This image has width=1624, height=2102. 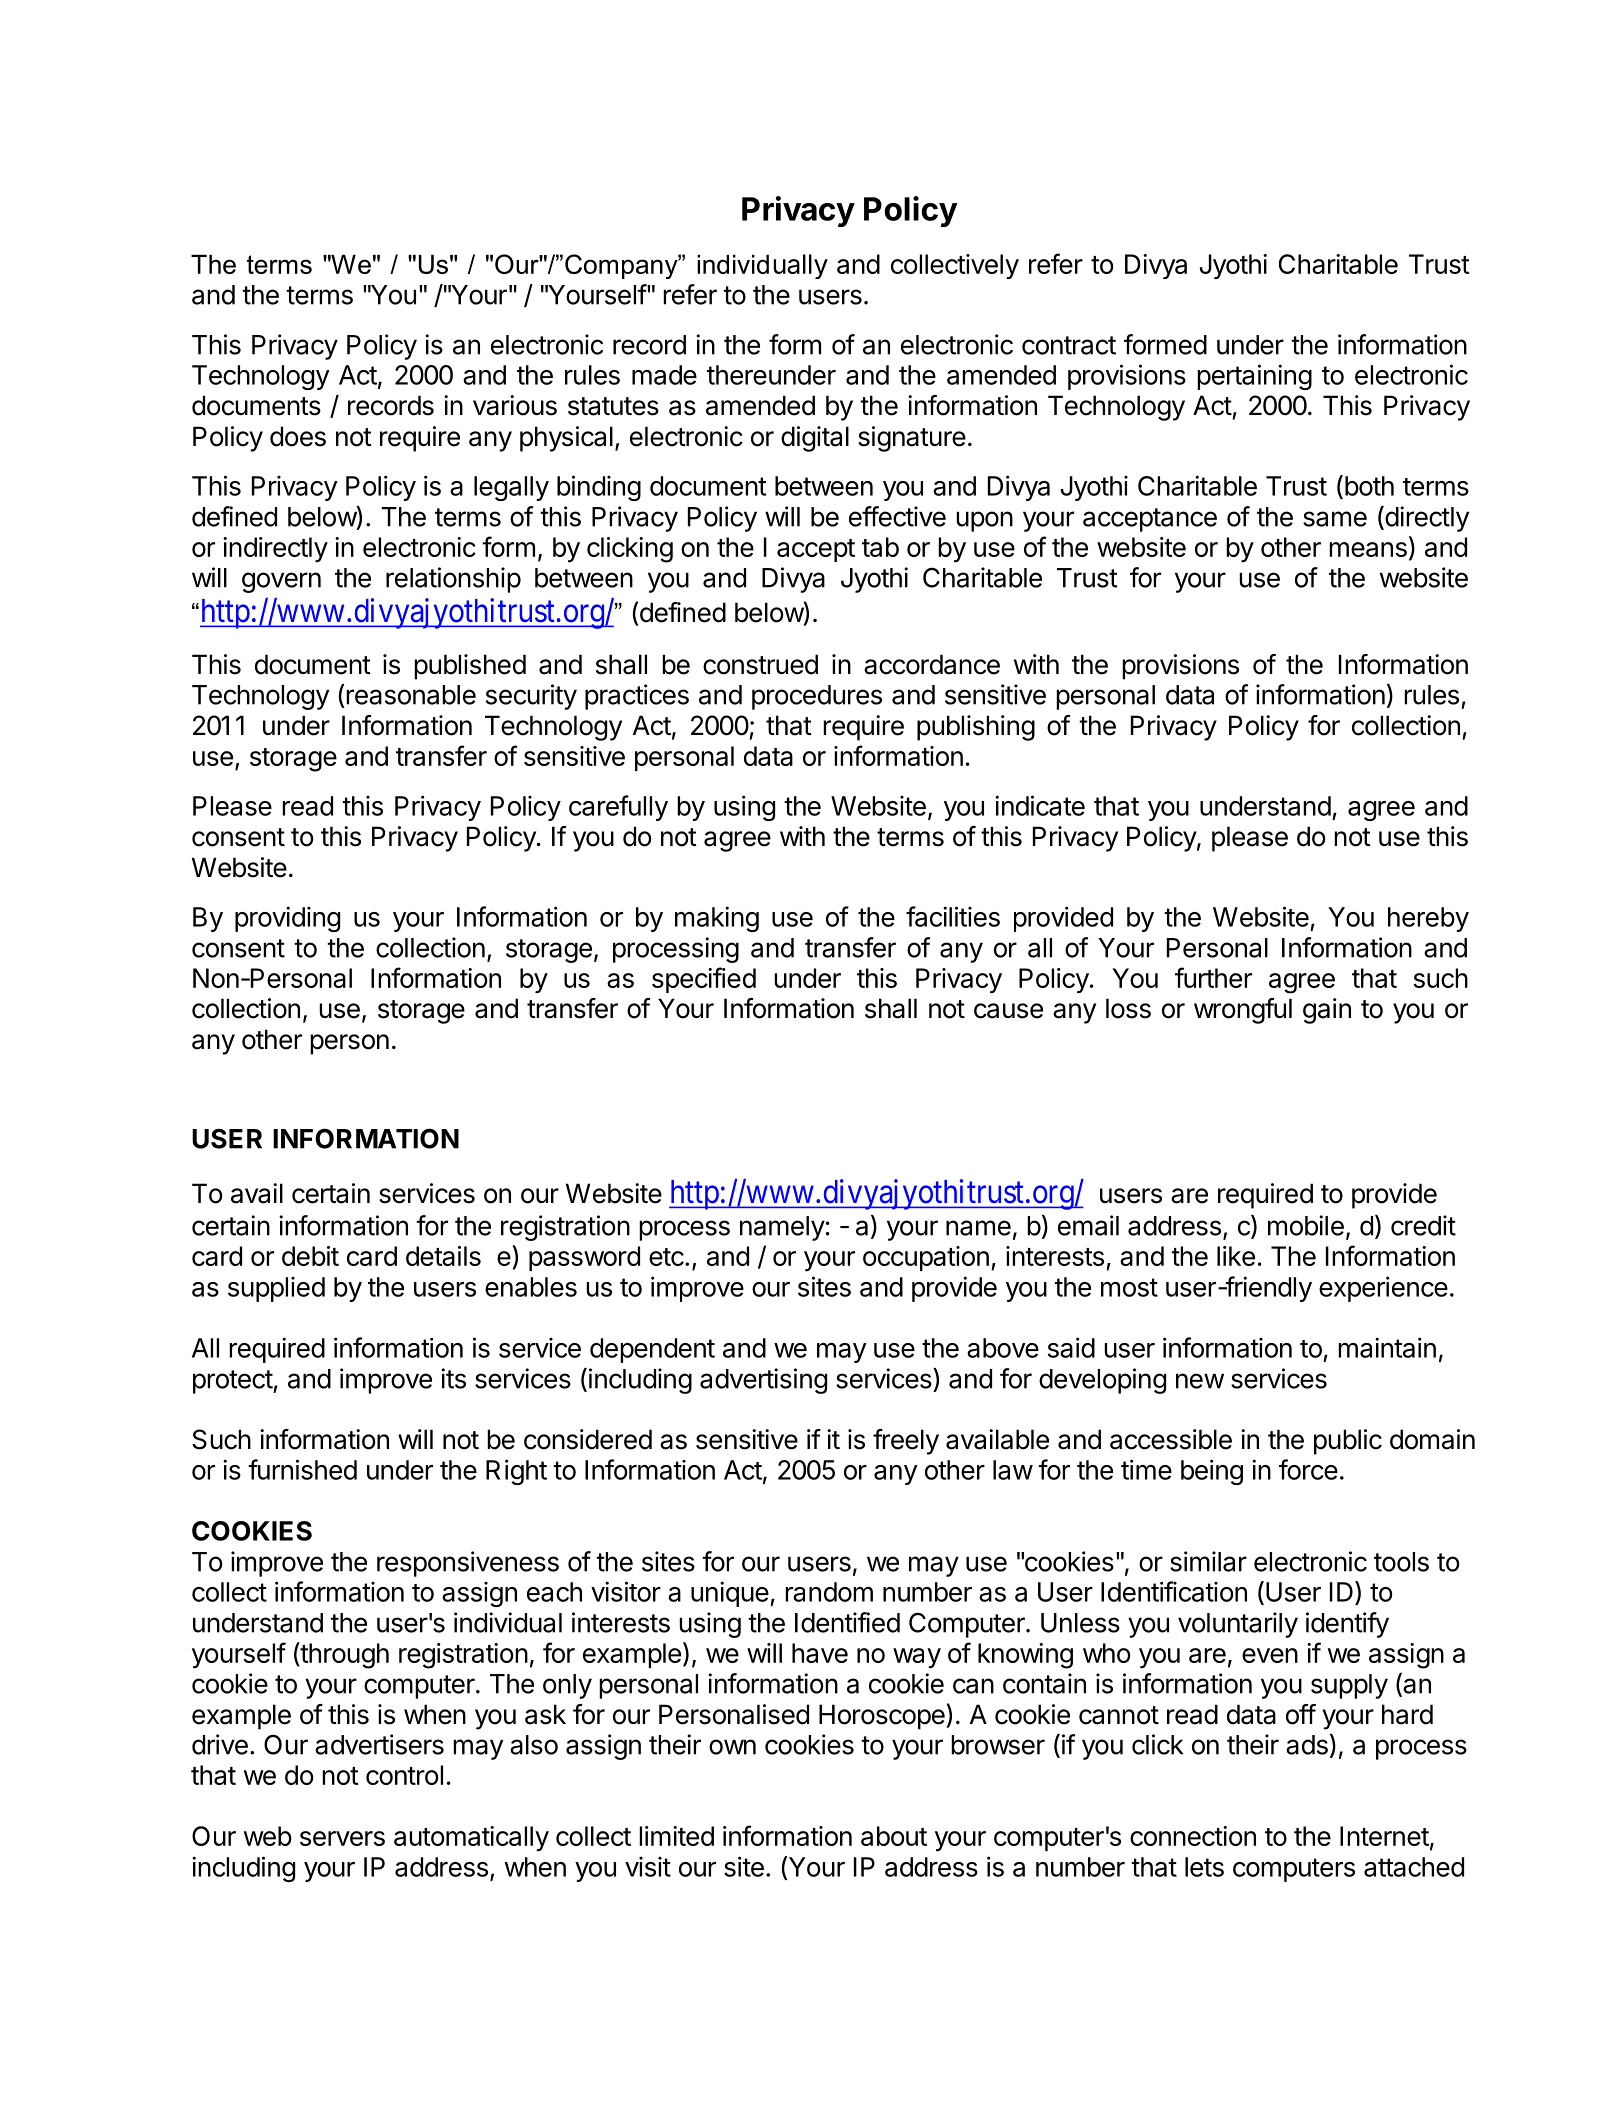 I want to click on pertaining, so click(x=1254, y=377).
